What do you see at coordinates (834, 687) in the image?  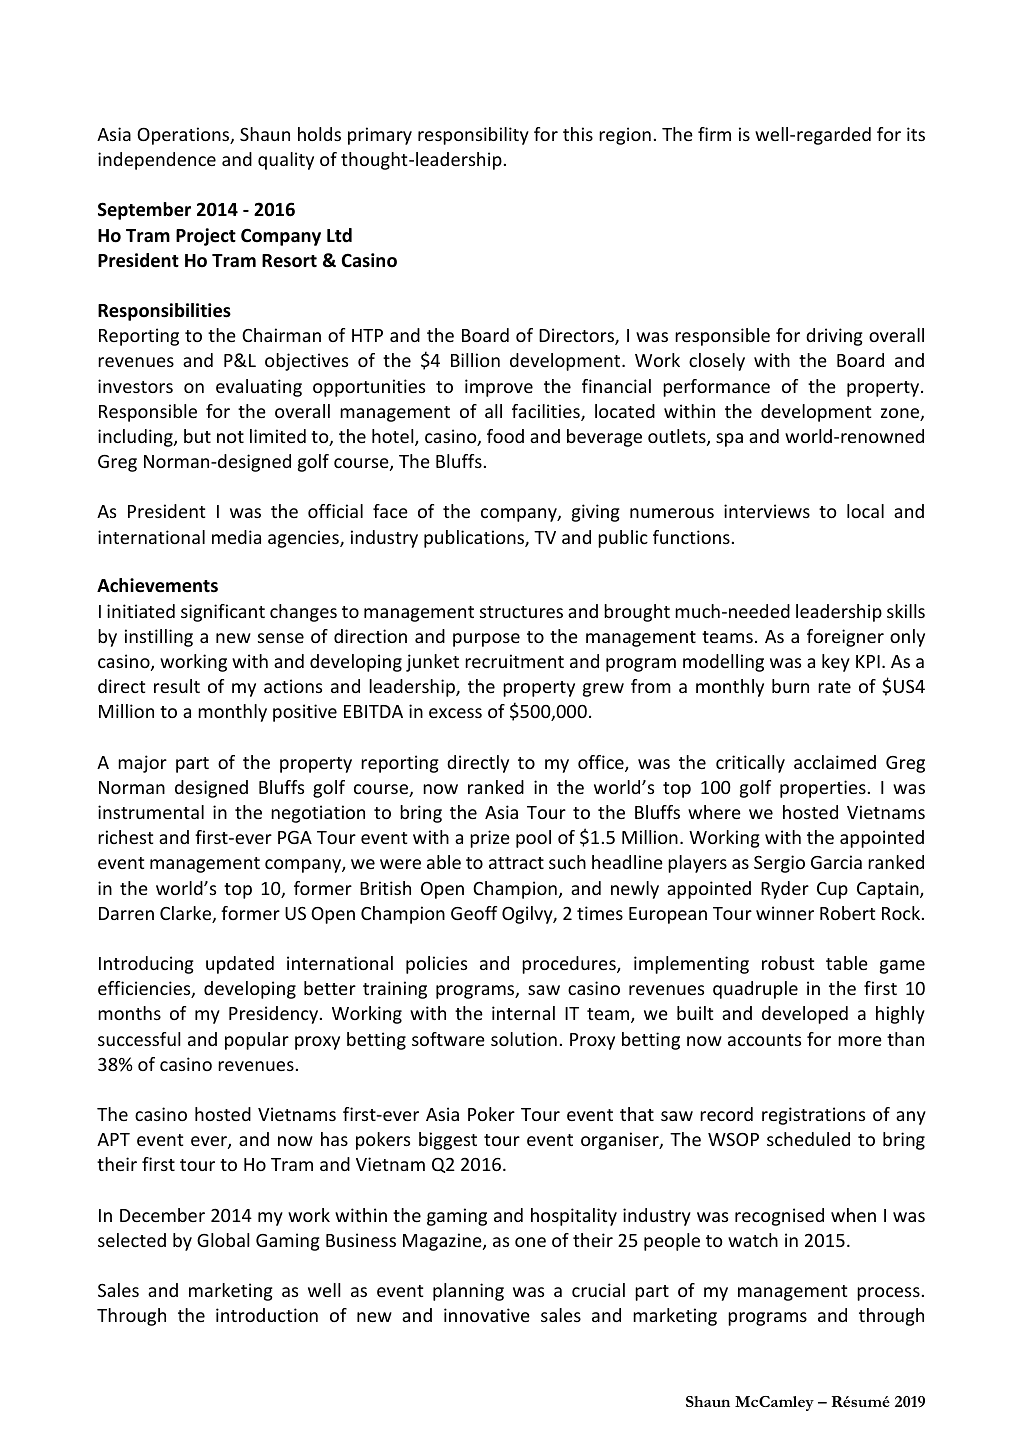 I see `rate` at bounding box center [834, 687].
